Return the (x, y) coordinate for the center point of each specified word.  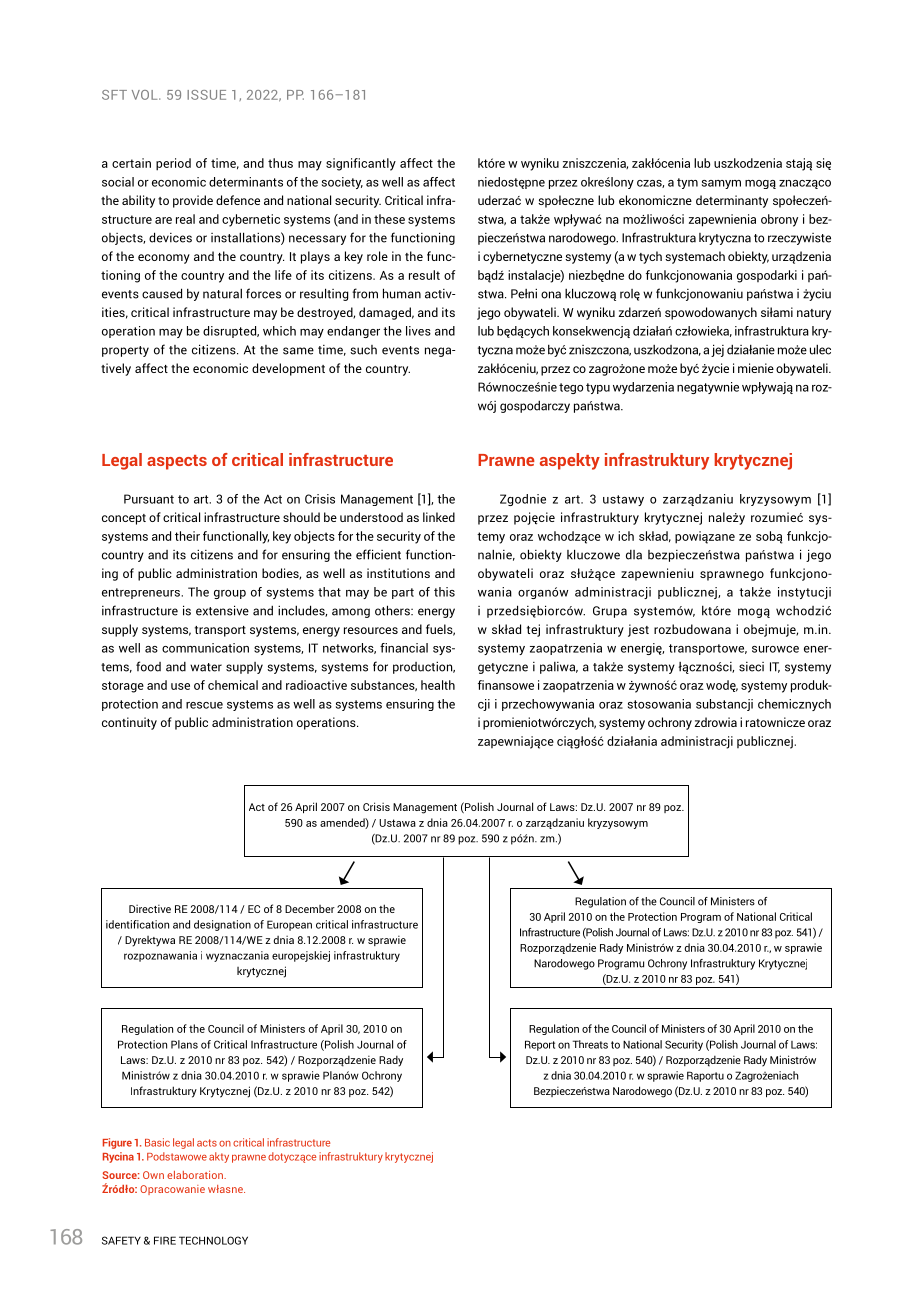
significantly (361, 164)
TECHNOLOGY (213, 1240)
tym (687, 183)
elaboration (196, 1175)
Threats (590, 1044)
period (173, 164)
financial (404, 648)
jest (638, 630)
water (206, 667)
